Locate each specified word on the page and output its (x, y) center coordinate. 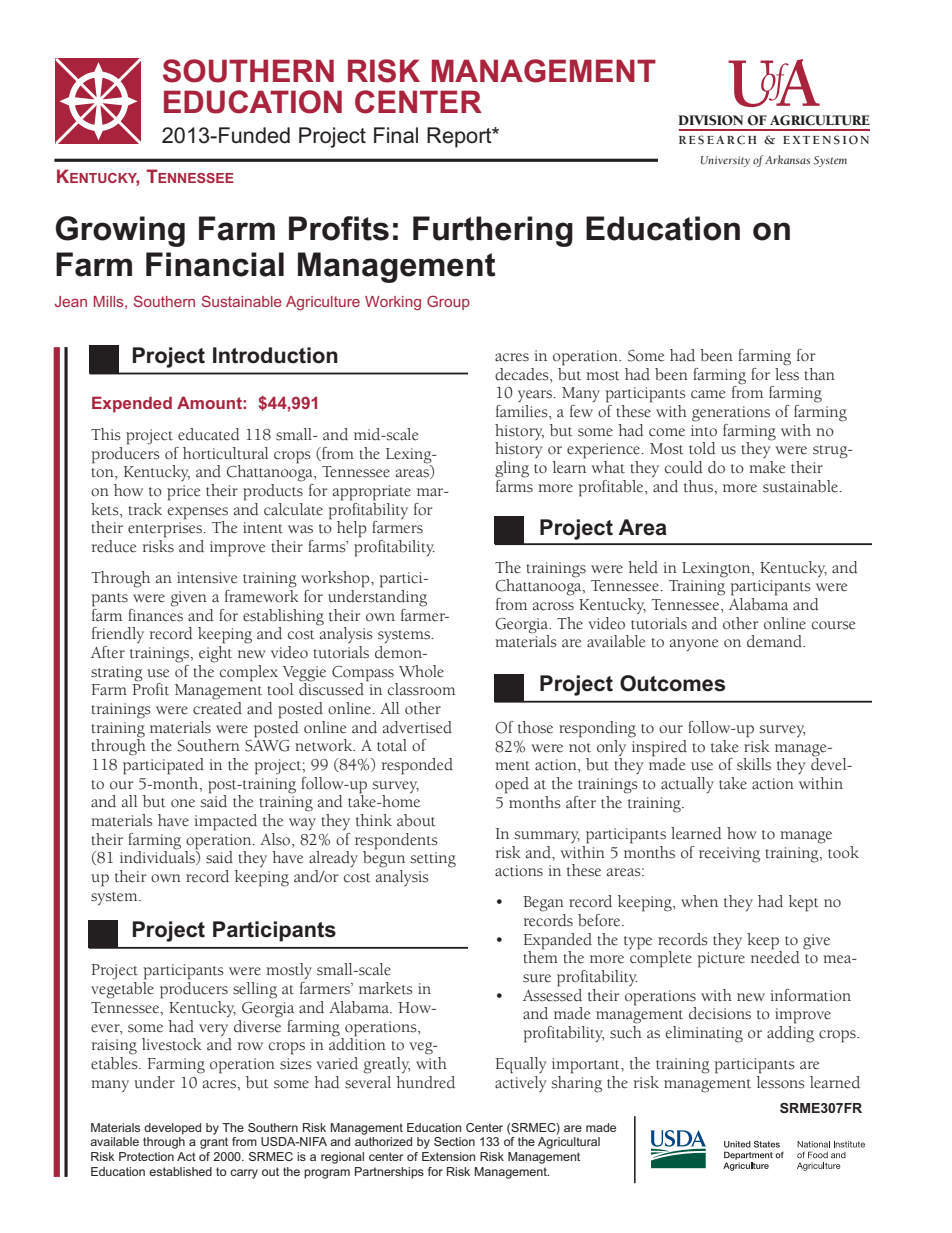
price (183, 493)
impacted (225, 822)
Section (454, 1141)
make (767, 467)
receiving (729, 855)
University (725, 161)
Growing (120, 231)
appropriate (372, 493)
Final (396, 135)
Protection (146, 1156)
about (416, 820)
